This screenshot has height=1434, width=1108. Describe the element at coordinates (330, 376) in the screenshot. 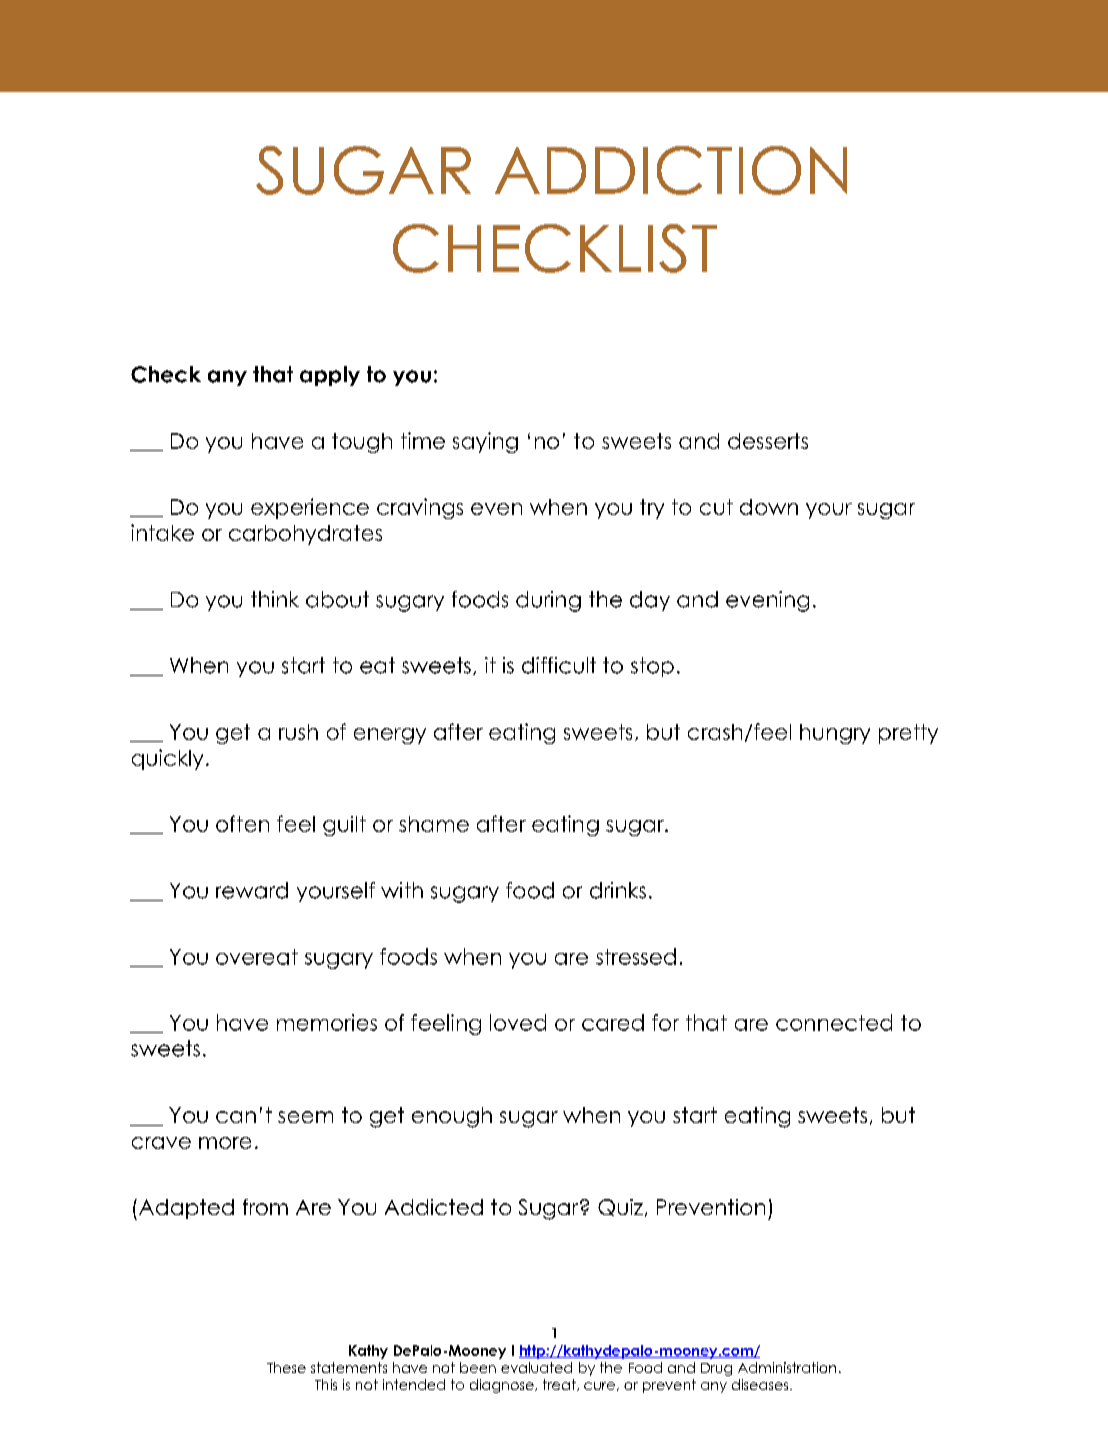

I see `apply` at that location.
